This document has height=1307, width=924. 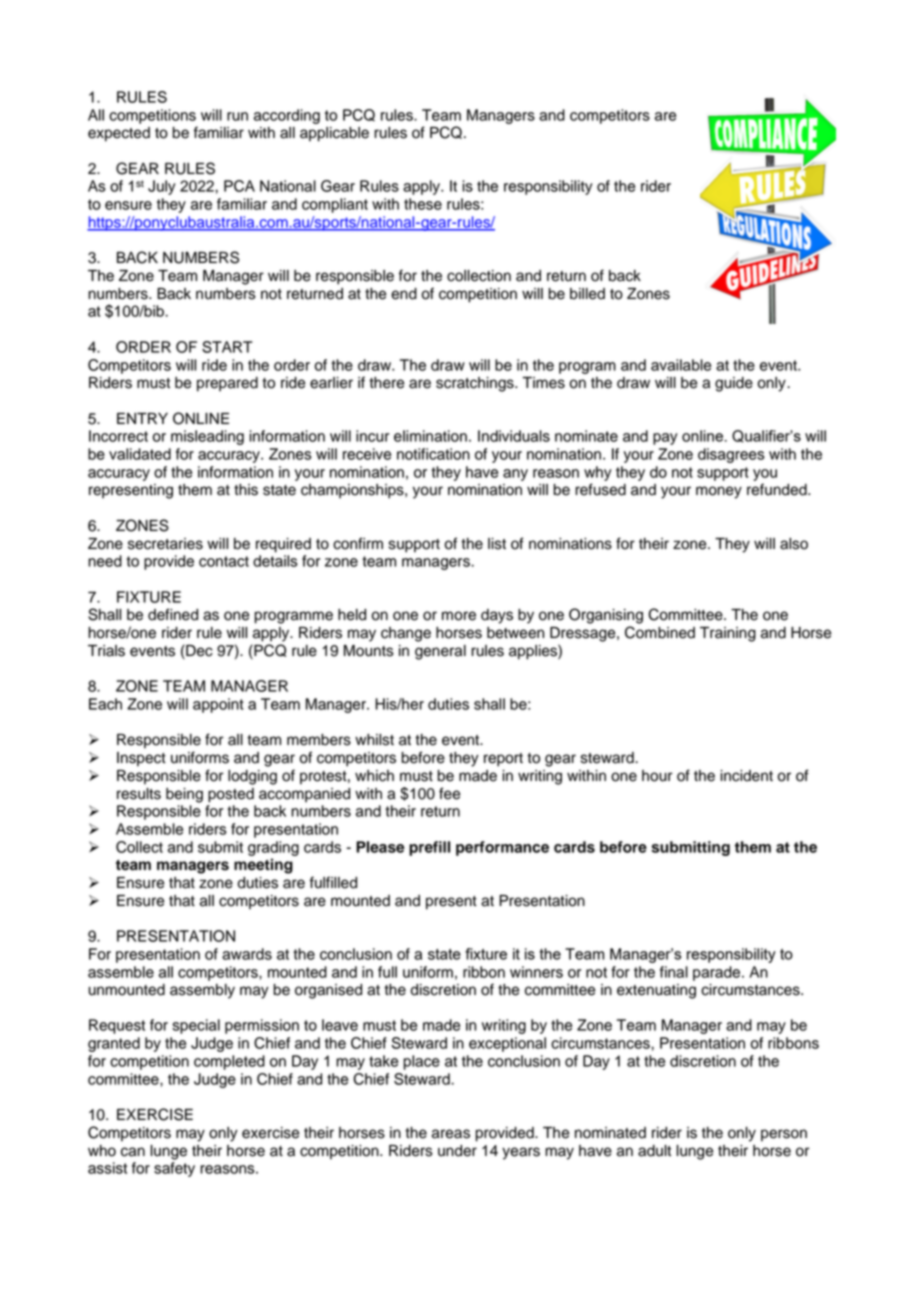 I want to click on billed, so click(x=587, y=294).
